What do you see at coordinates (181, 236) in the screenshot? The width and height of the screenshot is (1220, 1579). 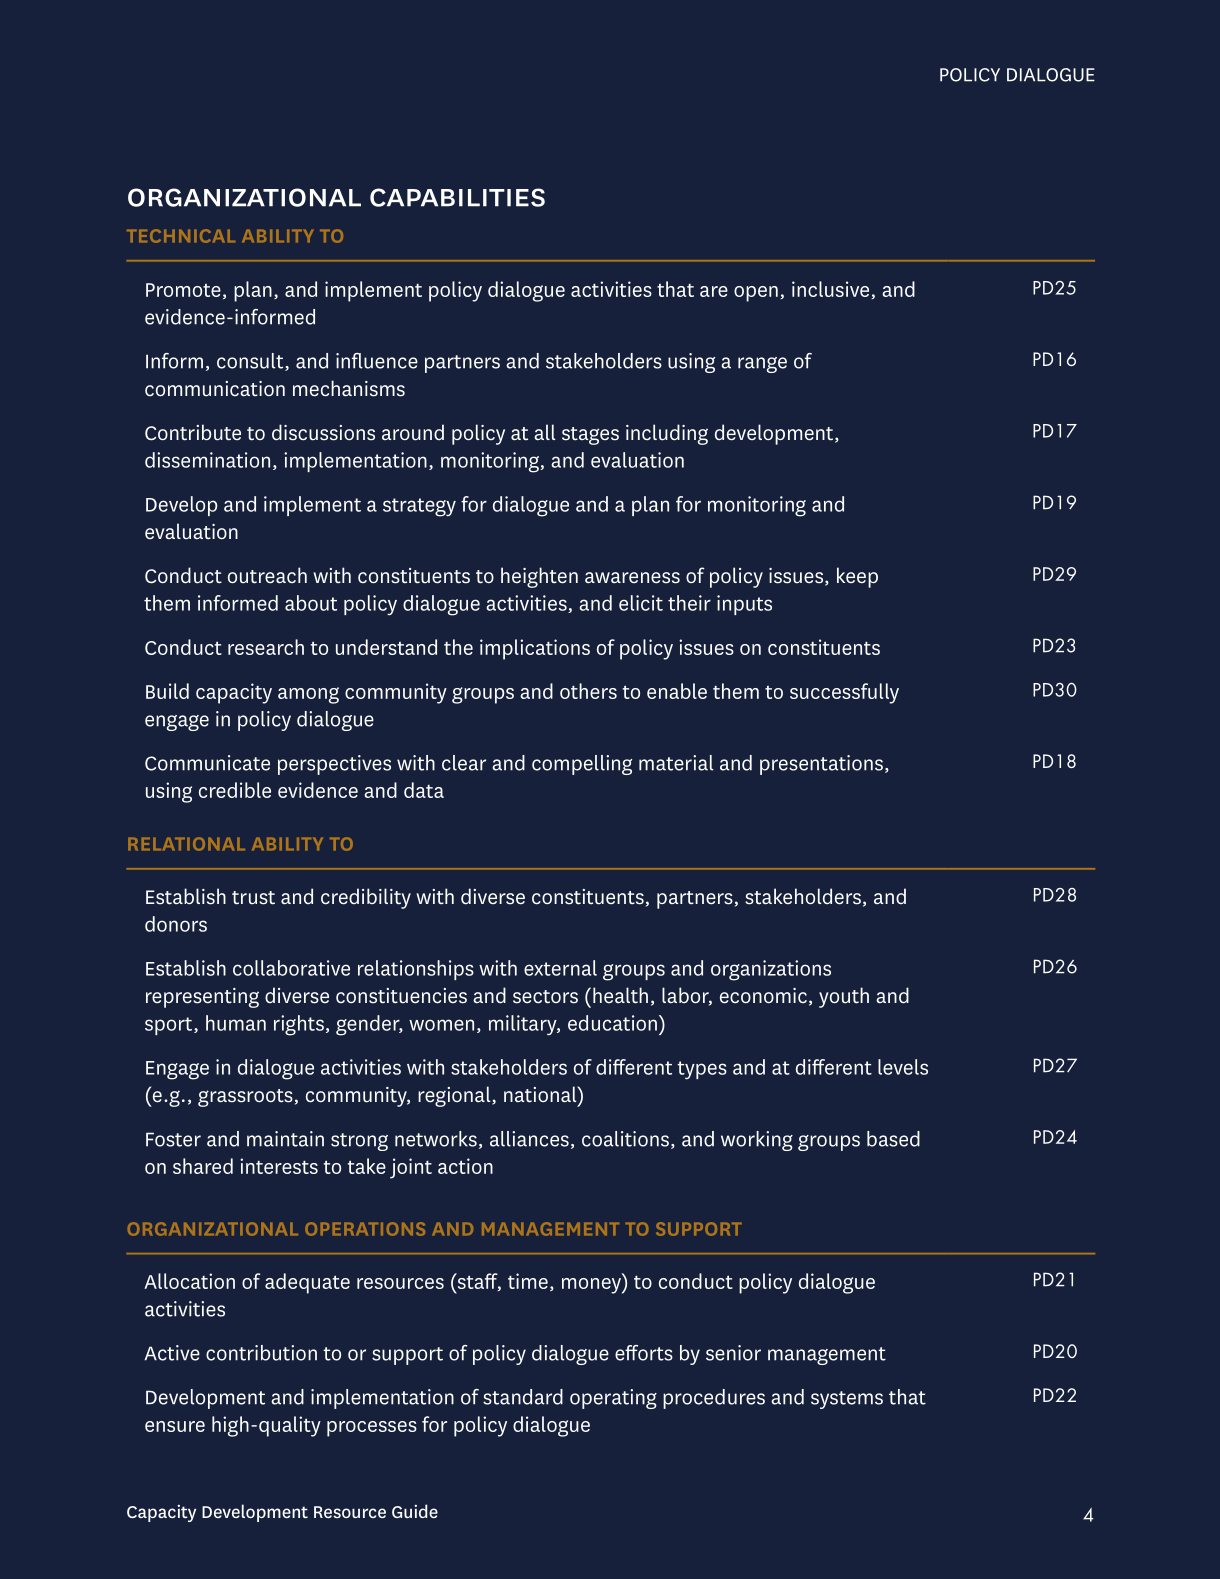 I see `TECHNICAL` at bounding box center [181, 236].
